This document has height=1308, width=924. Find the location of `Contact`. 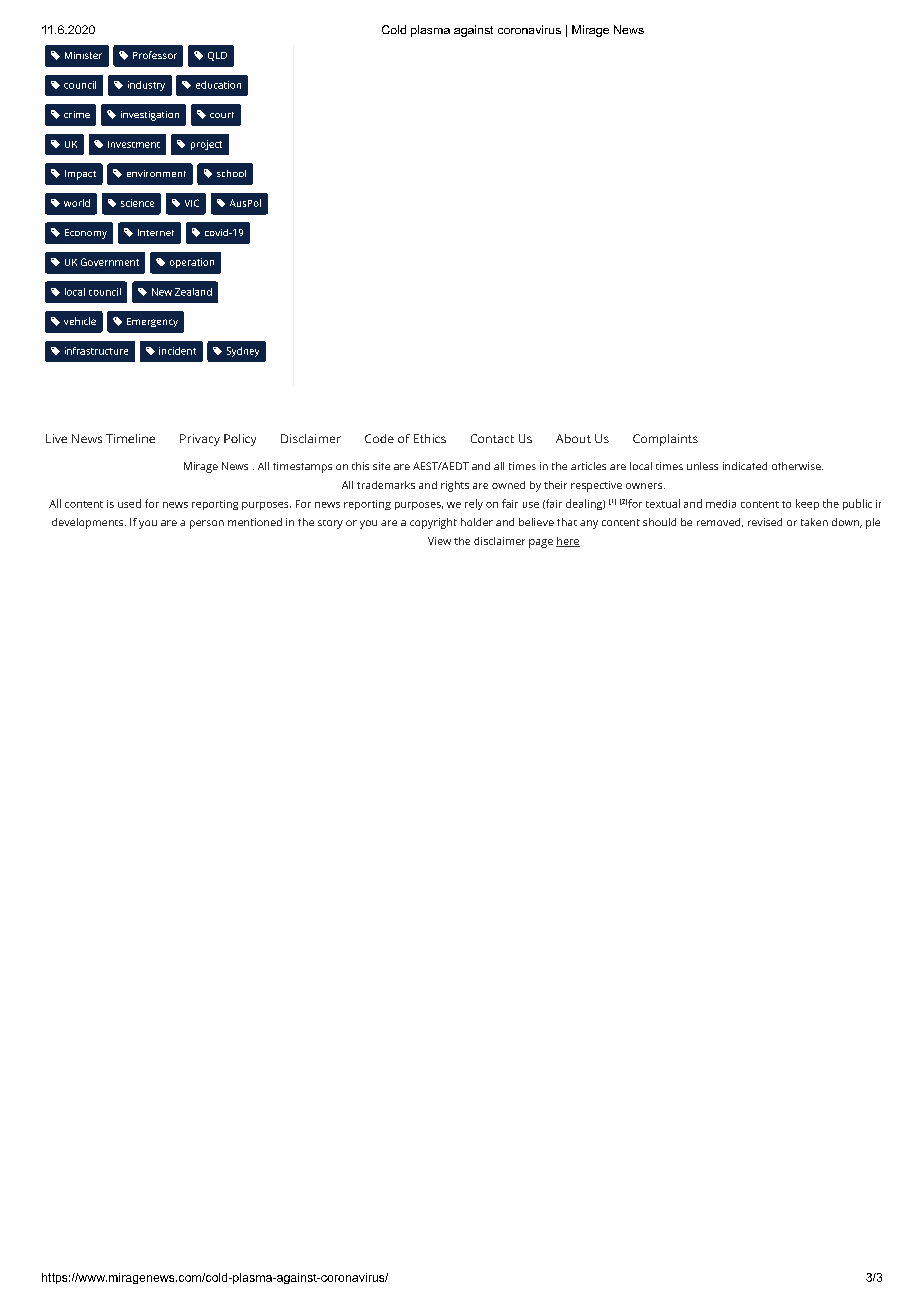

Contact is located at coordinates (492, 438).
